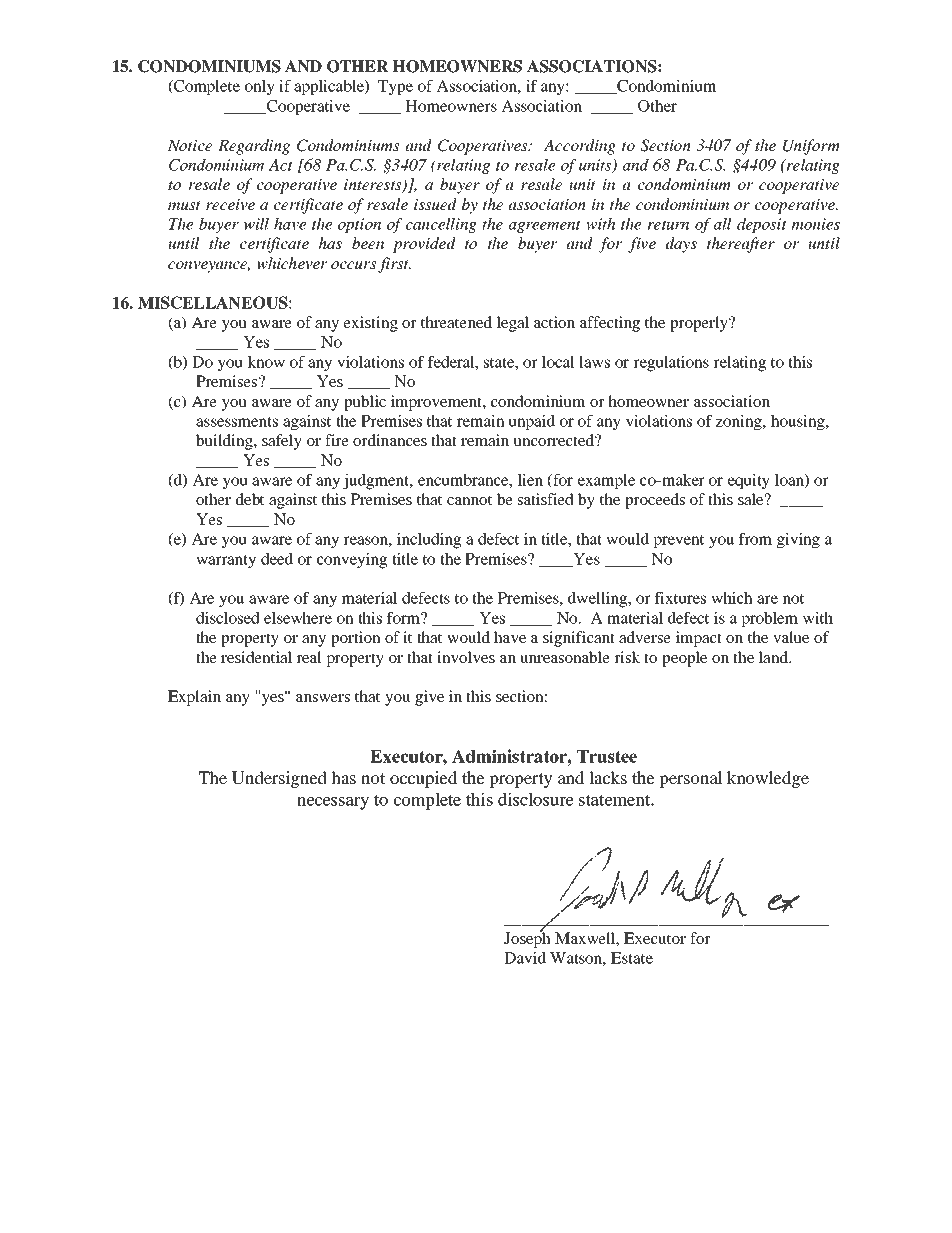 This page has width=952, height=1233. What do you see at coordinates (525, 958) in the page?
I see `David` at bounding box center [525, 958].
